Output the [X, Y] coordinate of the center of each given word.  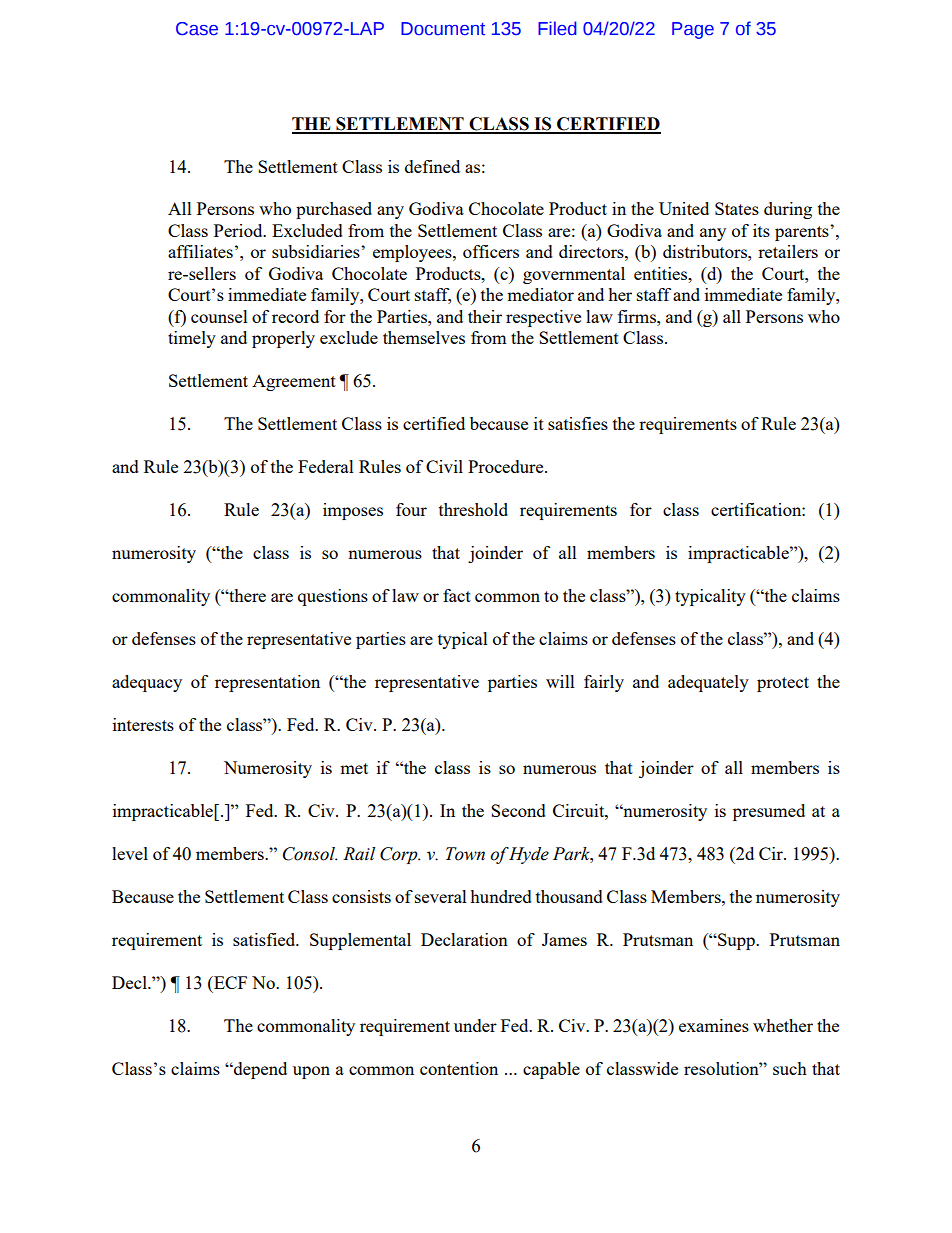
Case [197, 29]
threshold [473, 509]
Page [693, 30]
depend [259, 1070]
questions [333, 597]
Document [443, 29]
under [475, 1025]
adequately [708, 683]
